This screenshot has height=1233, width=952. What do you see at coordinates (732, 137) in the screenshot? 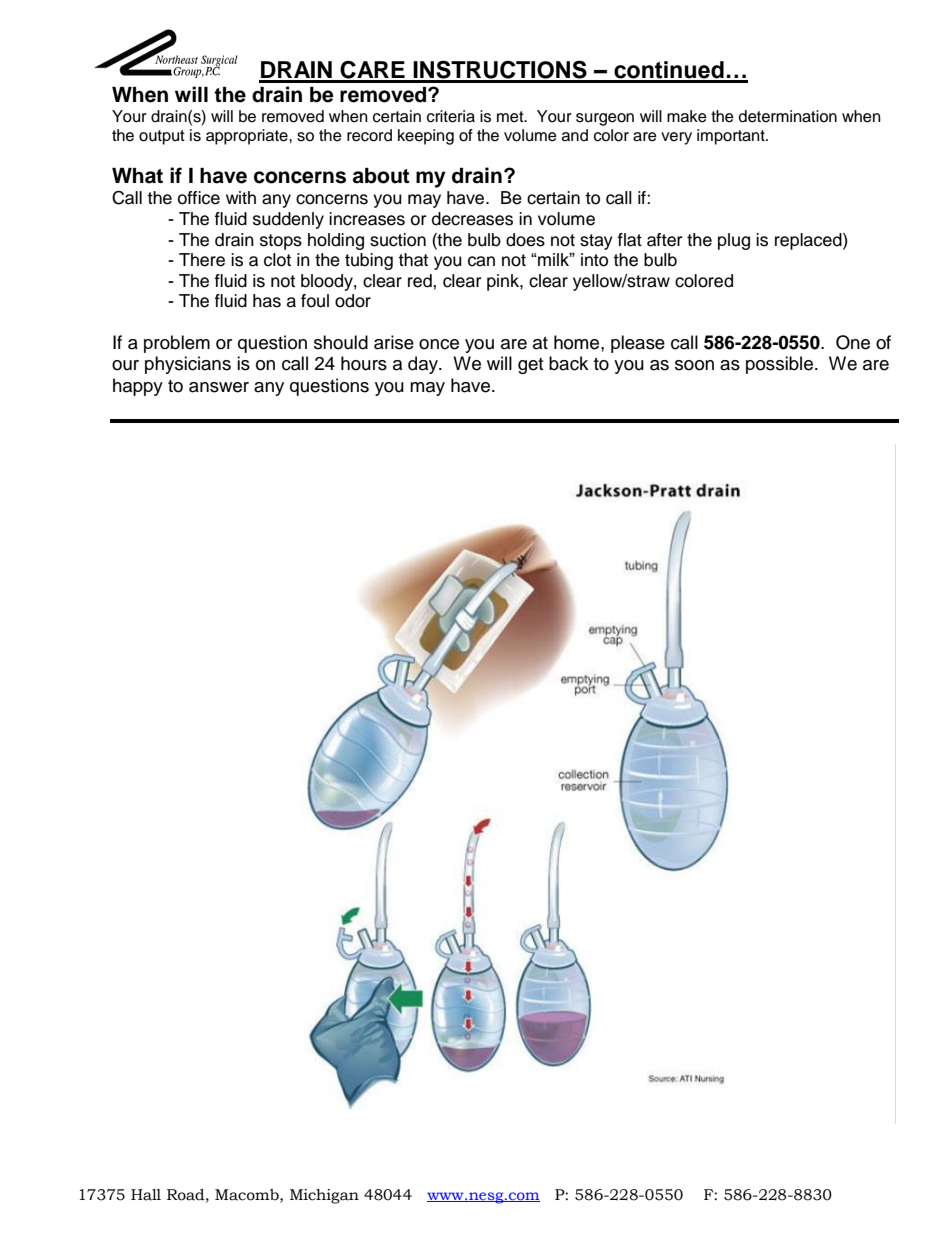
I see `important` at bounding box center [732, 137].
